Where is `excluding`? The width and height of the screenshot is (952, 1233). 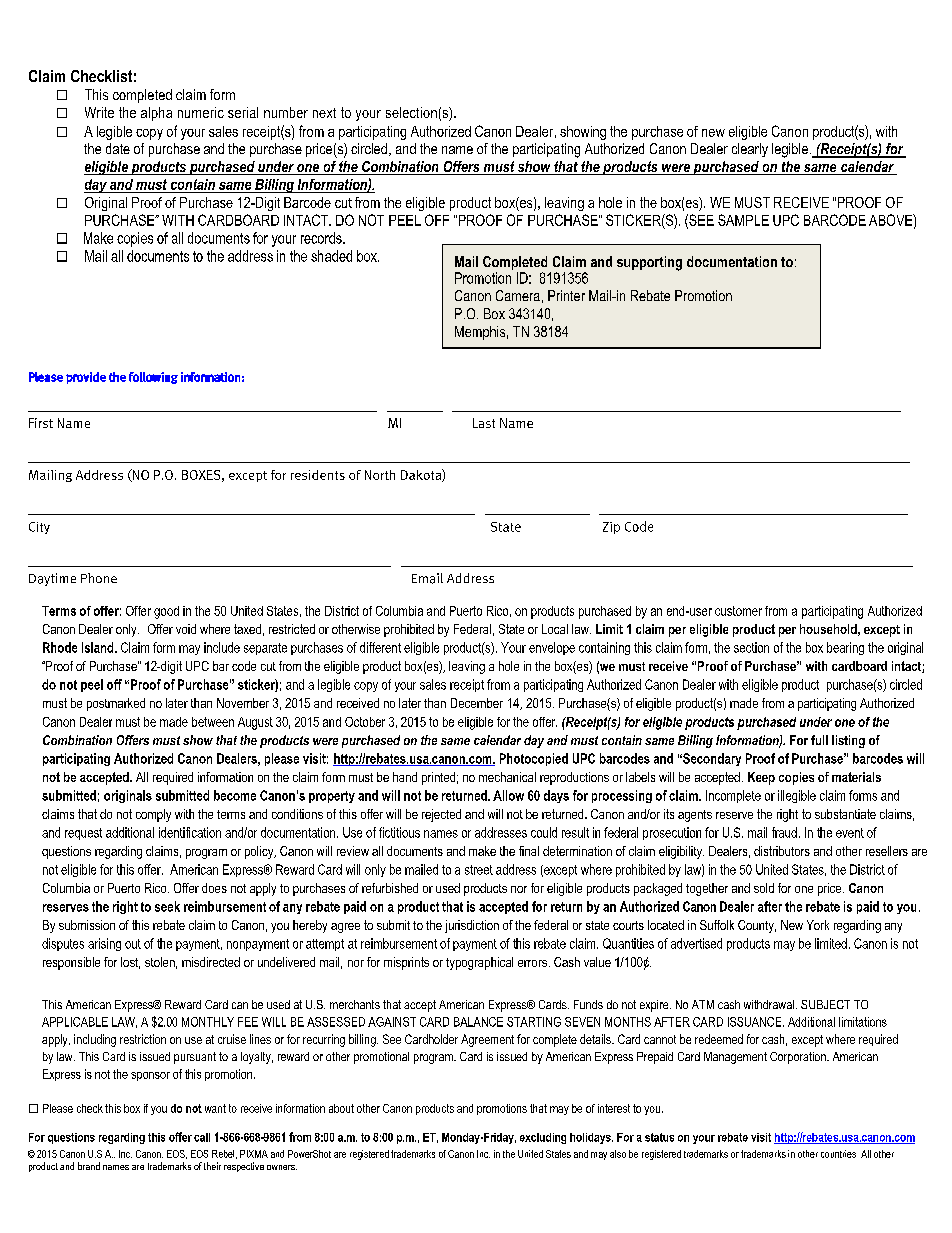 excluding is located at coordinates (543, 1138).
